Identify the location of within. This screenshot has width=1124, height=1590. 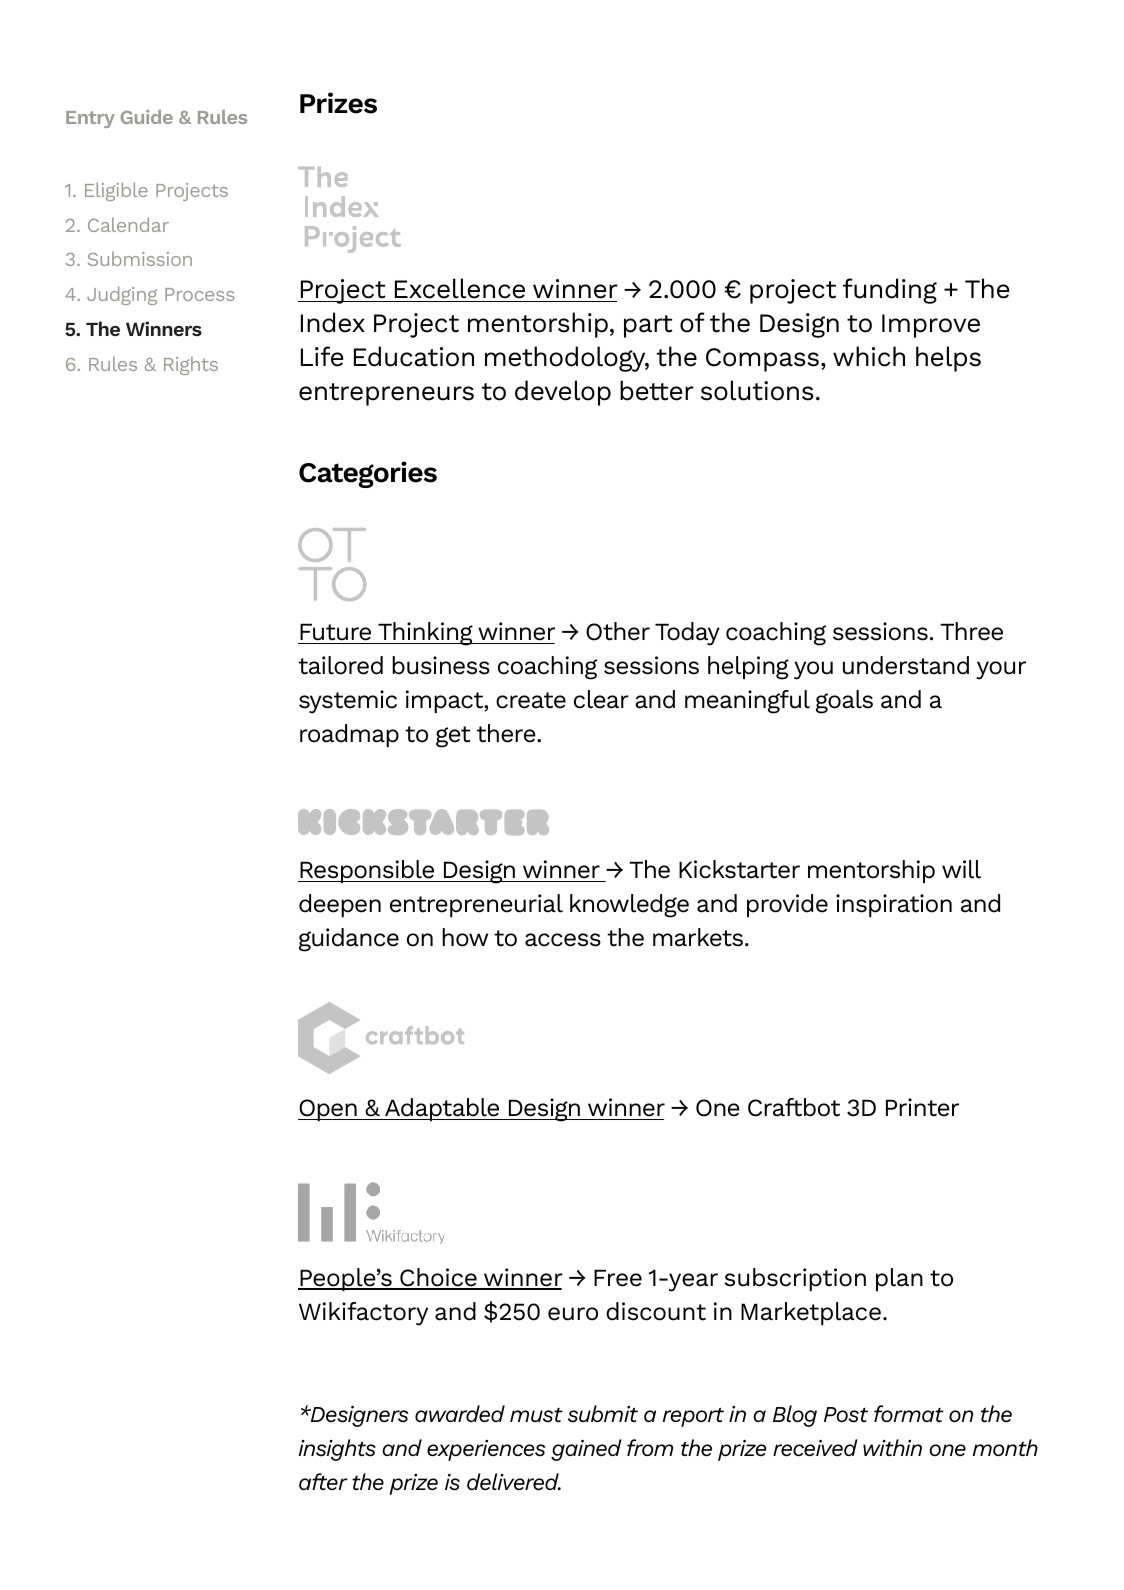
(892, 1447).
